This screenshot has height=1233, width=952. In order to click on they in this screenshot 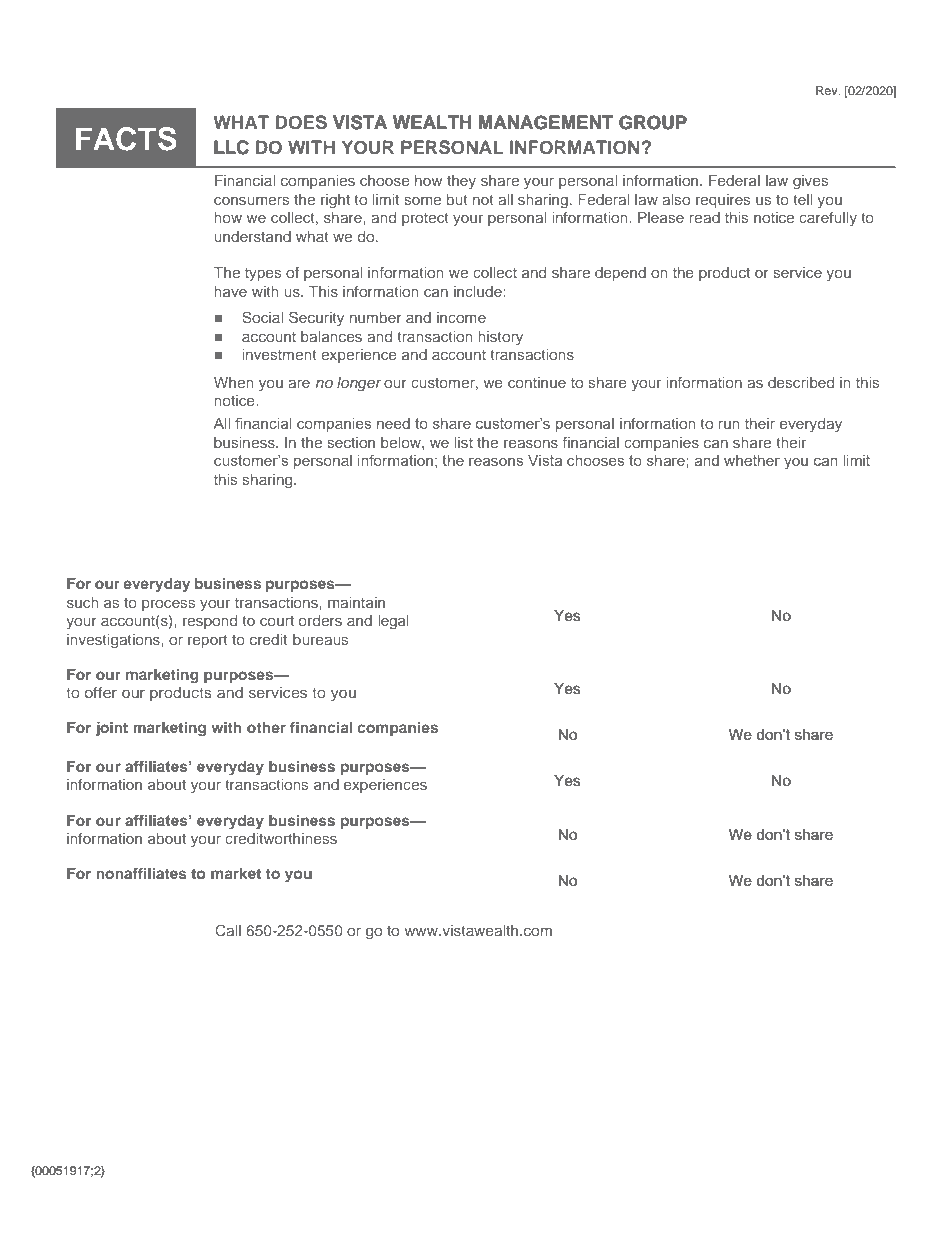, I will do `click(461, 182)`.
